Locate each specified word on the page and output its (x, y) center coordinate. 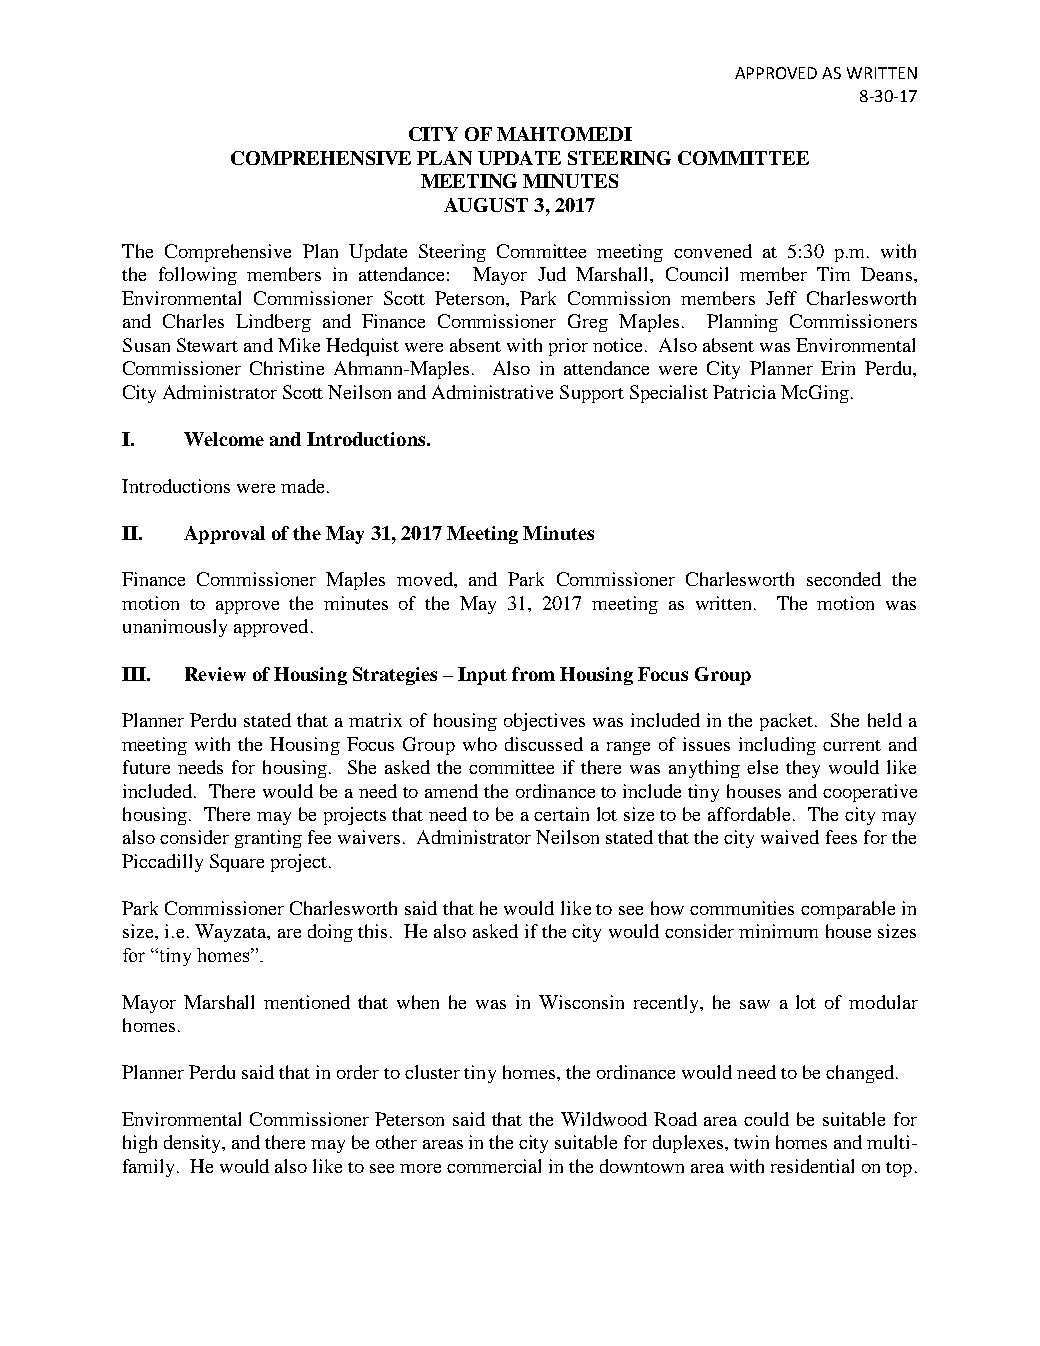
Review (215, 674)
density (194, 1144)
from (533, 674)
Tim (833, 274)
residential (812, 1166)
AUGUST (486, 205)
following (198, 276)
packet (786, 722)
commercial (494, 1166)
